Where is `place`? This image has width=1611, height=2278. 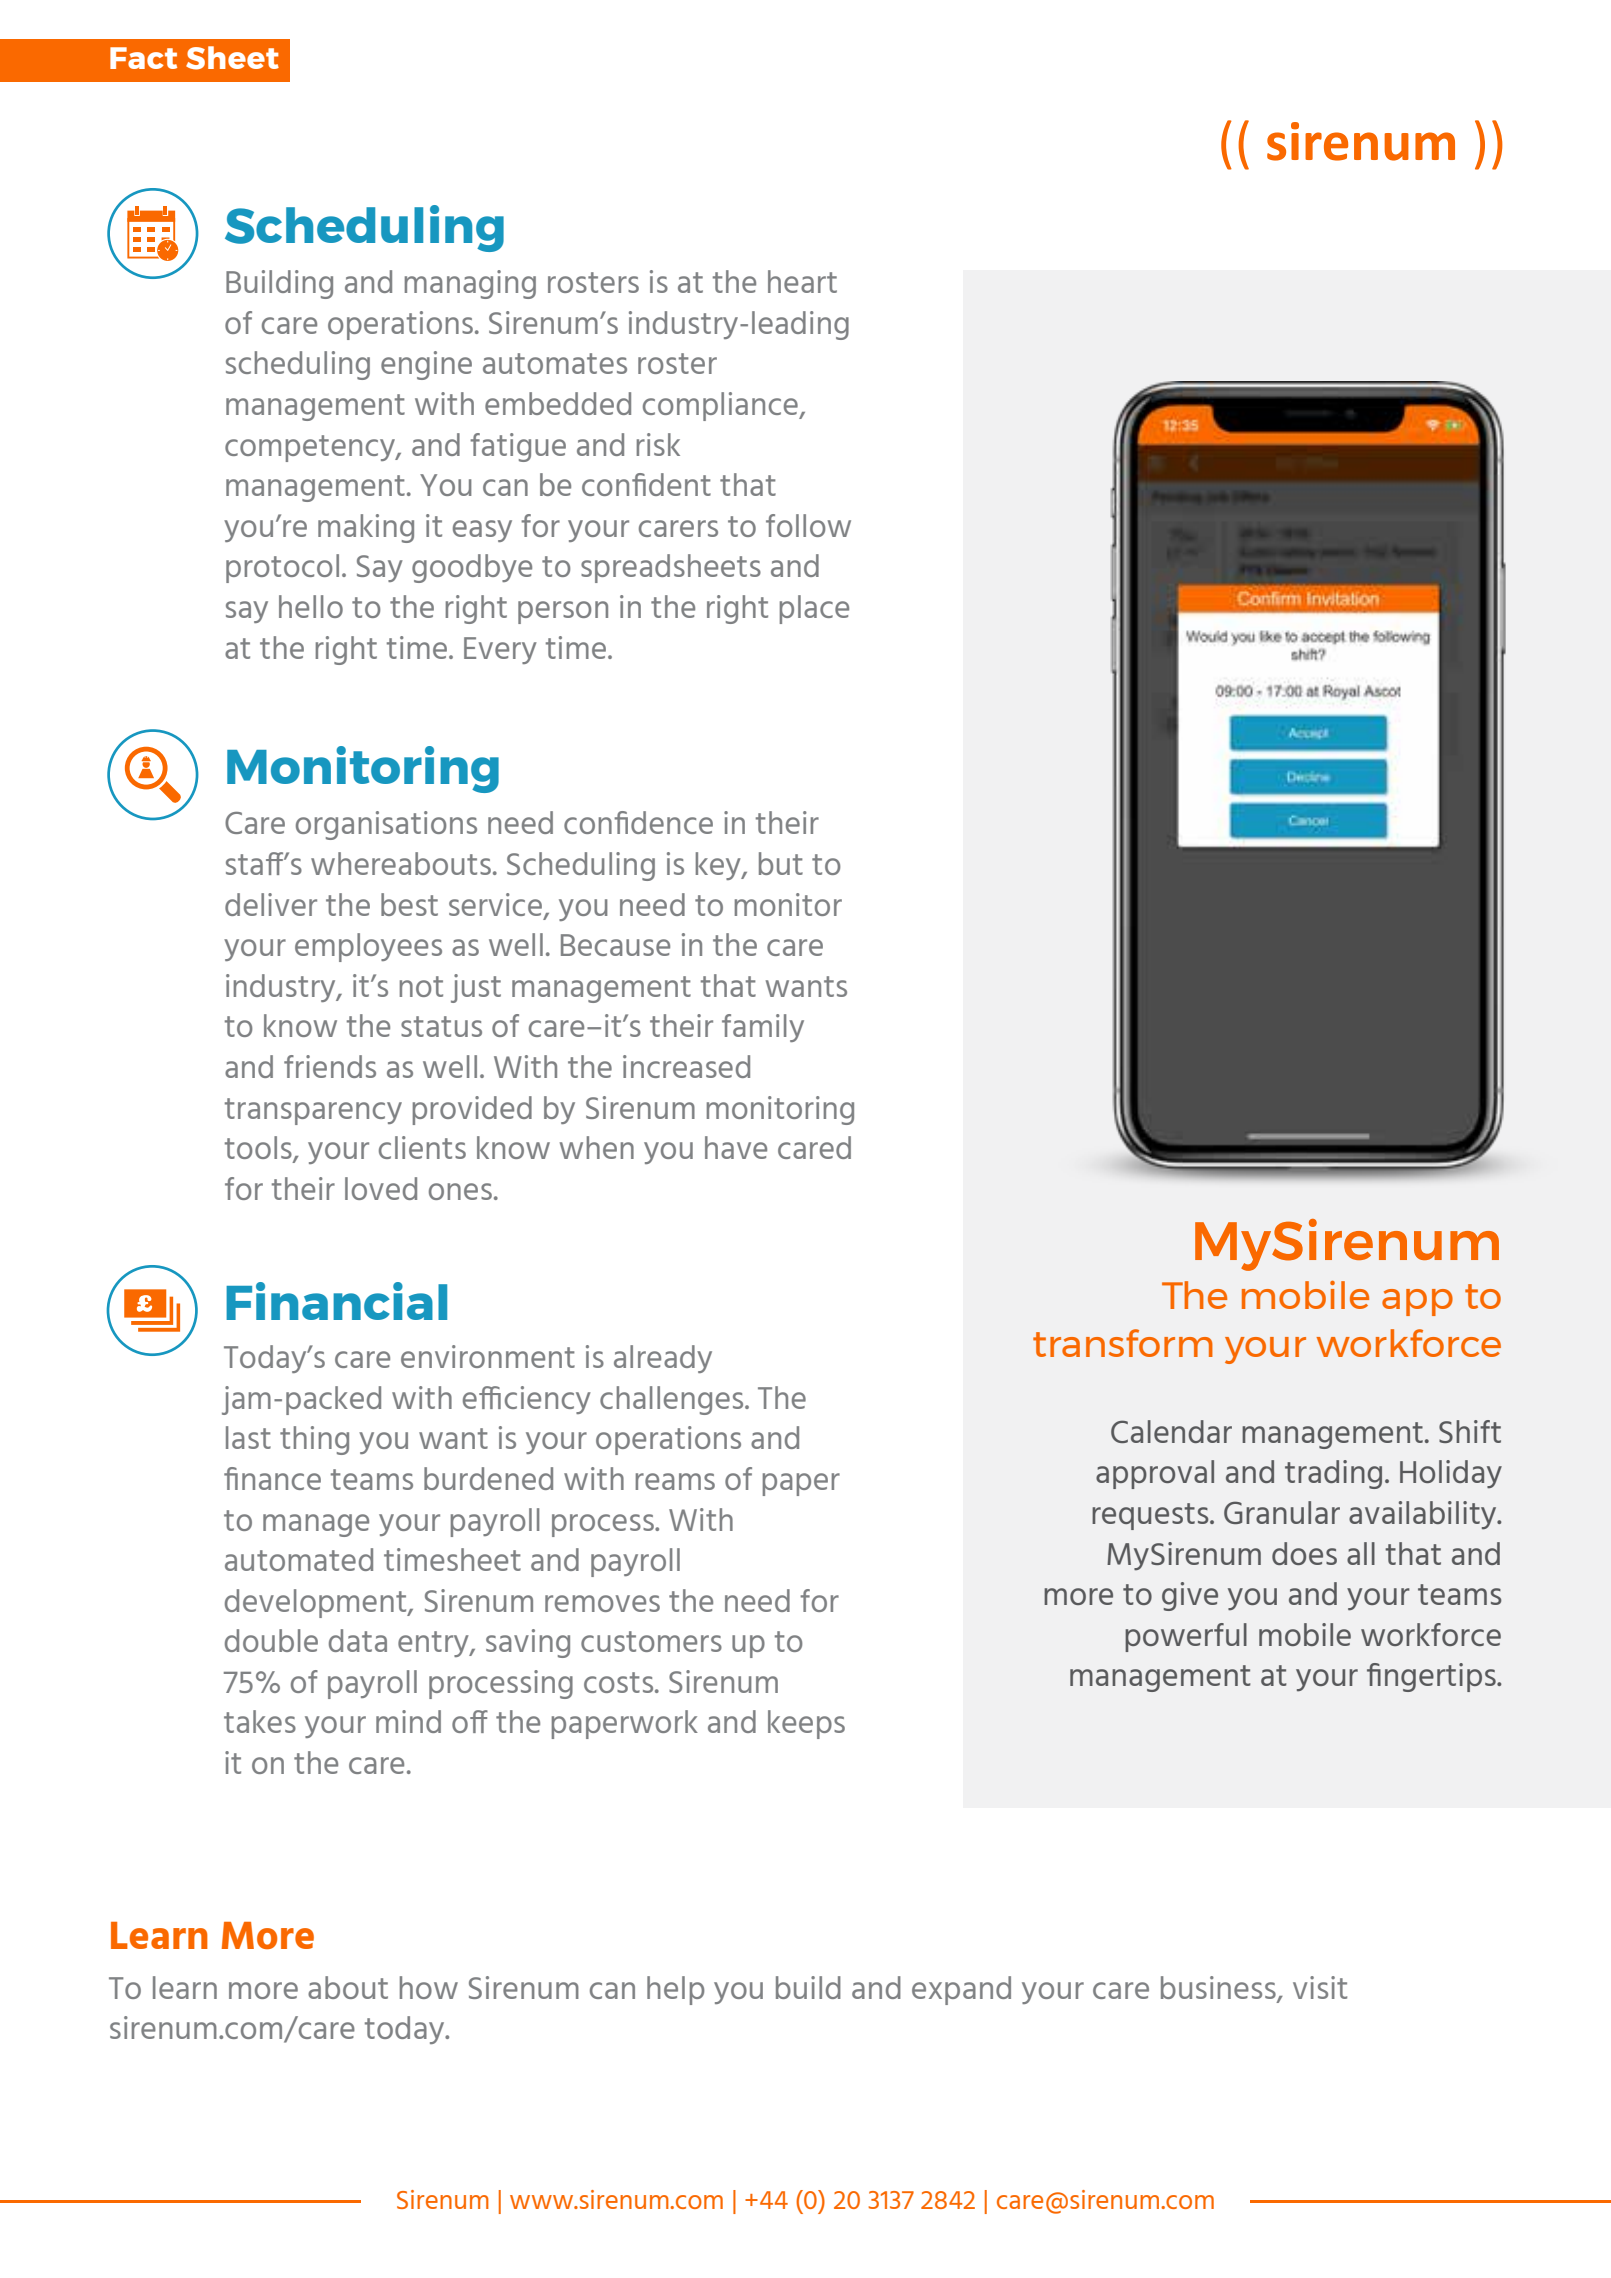 place is located at coordinates (814, 609).
